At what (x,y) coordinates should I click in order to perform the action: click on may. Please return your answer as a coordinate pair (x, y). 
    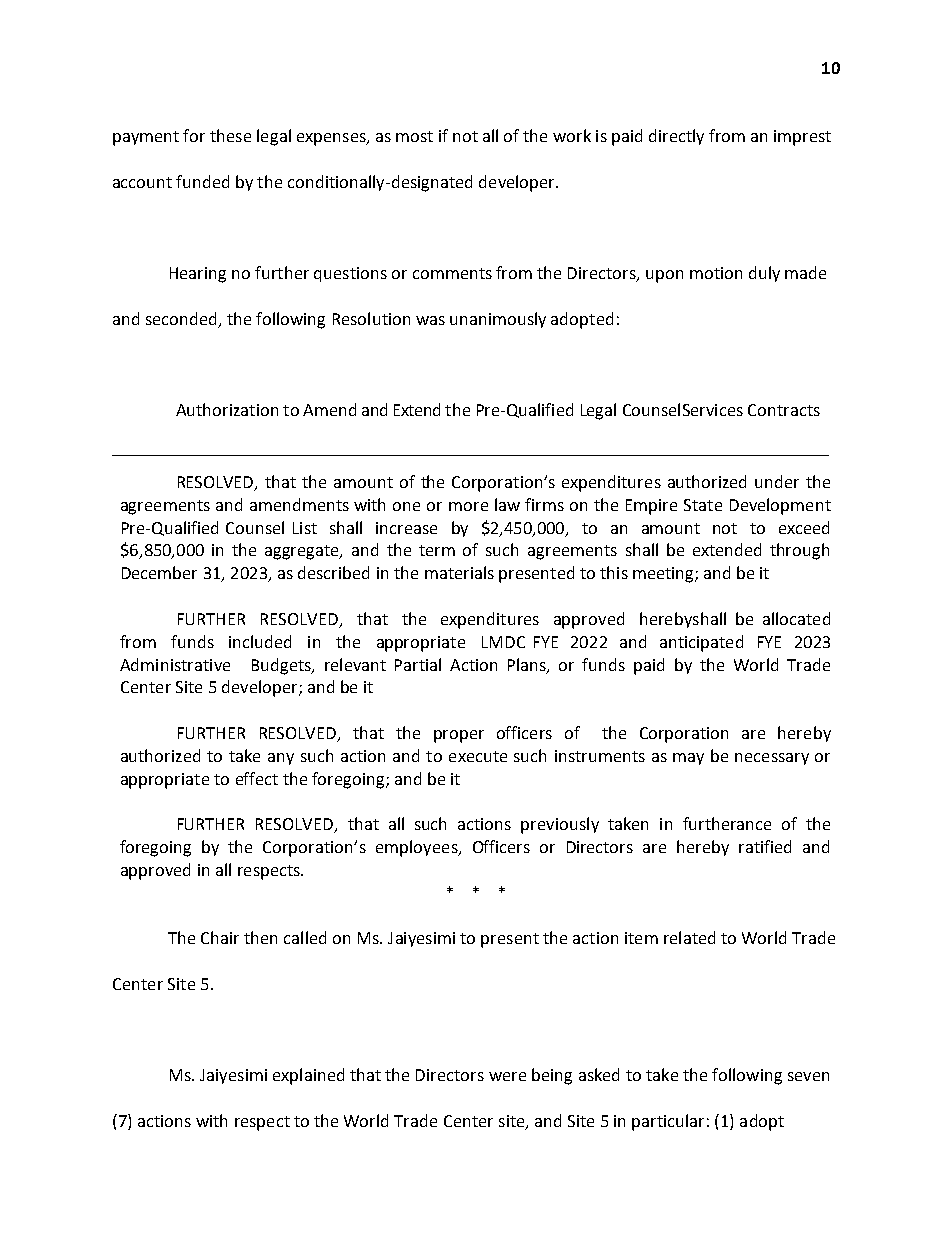
    Looking at the image, I should click on (688, 759).
